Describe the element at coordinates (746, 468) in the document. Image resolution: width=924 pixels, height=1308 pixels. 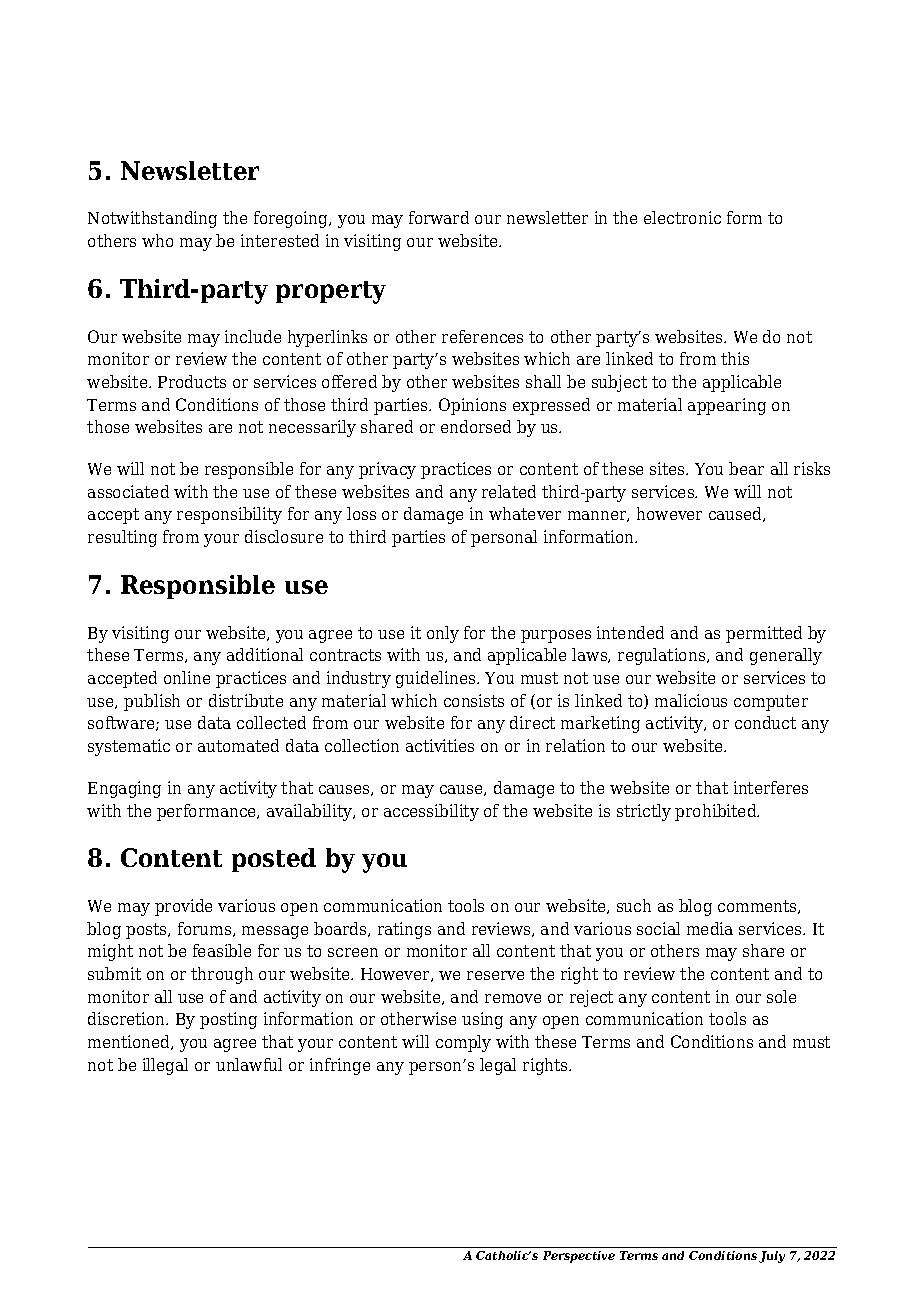
I see `bear` at that location.
